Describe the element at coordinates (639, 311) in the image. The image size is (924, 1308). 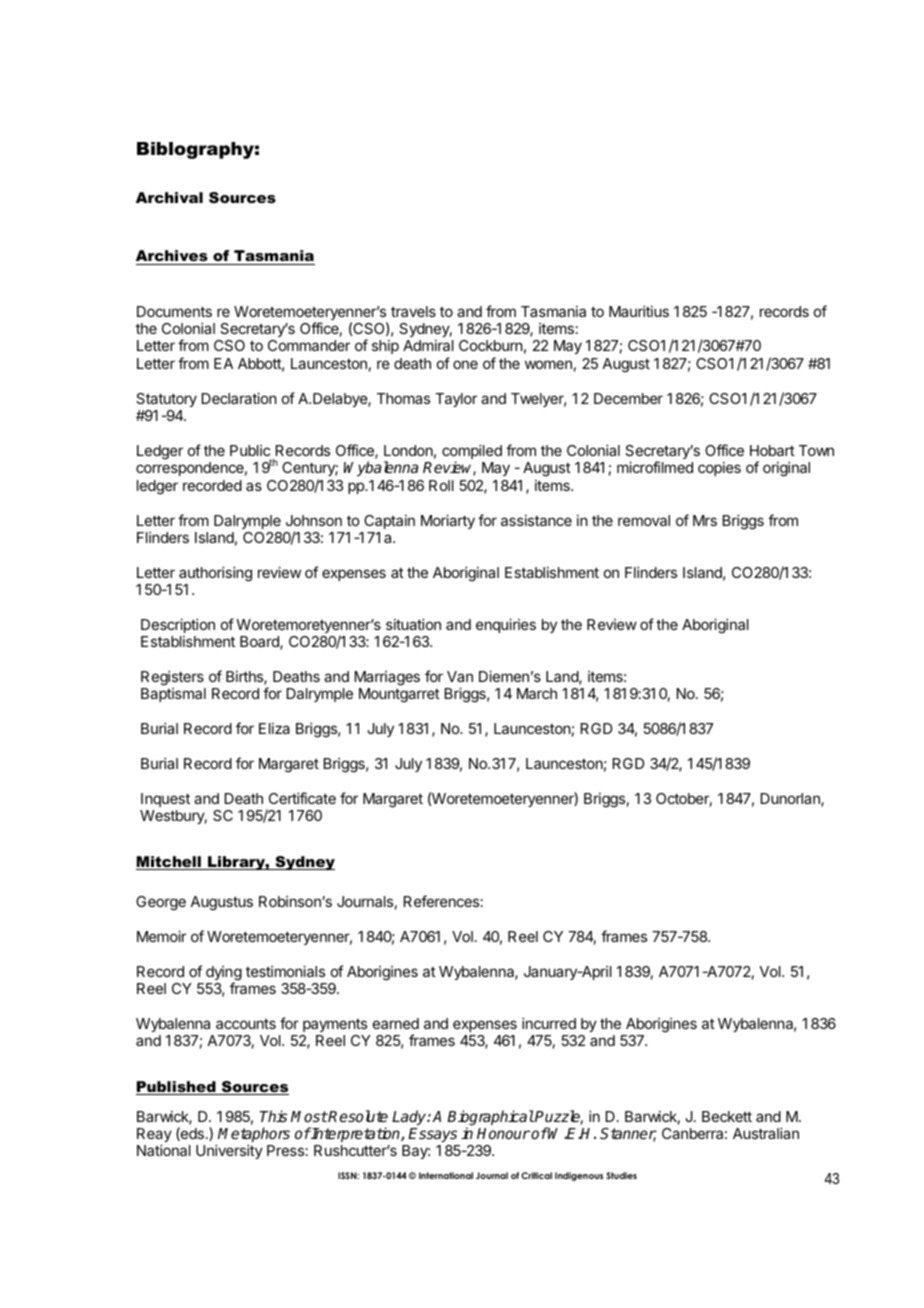
I see `Mauritius` at that location.
